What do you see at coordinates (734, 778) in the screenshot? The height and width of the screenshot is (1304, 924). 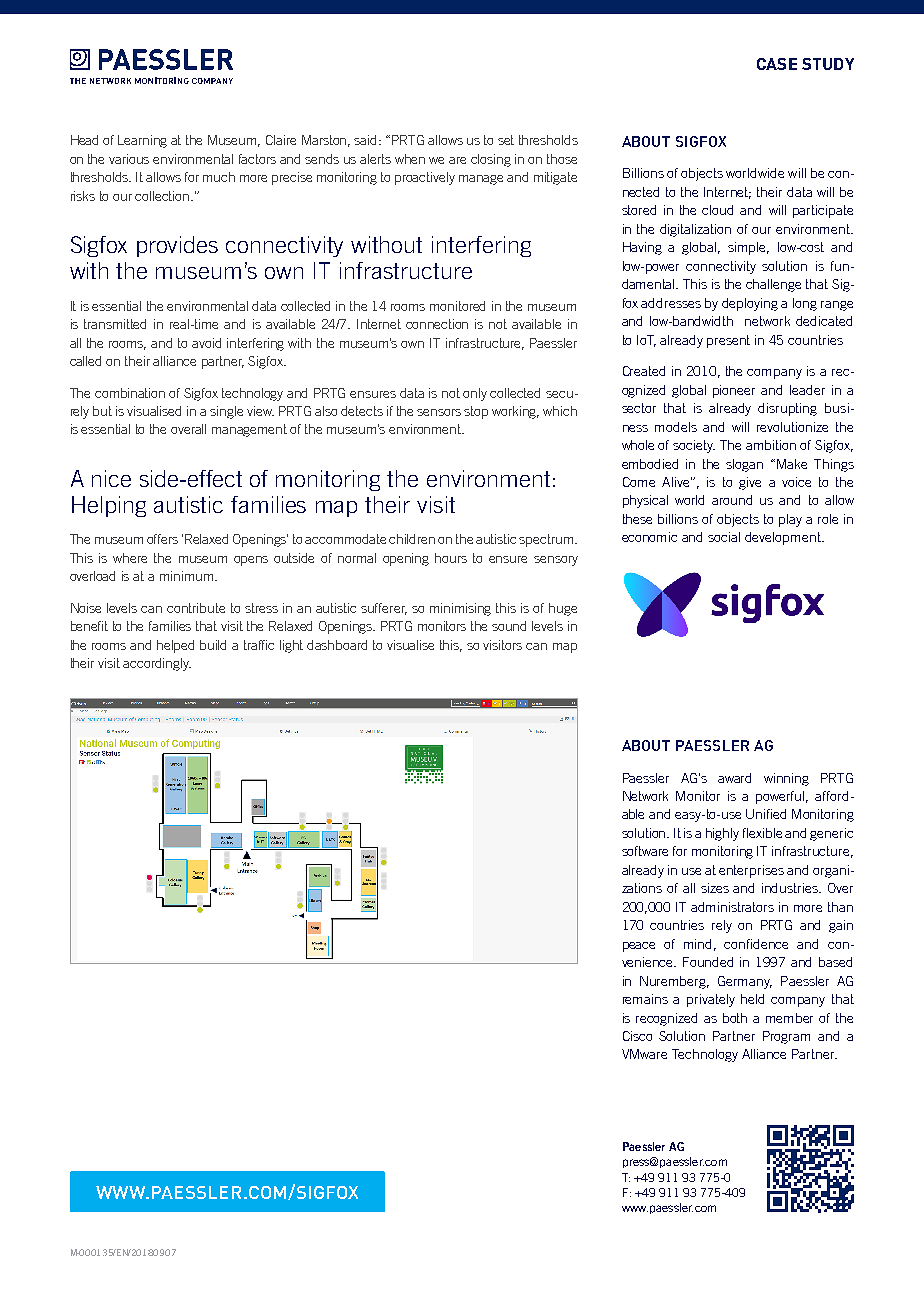 I see `award` at bounding box center [734, 778].
